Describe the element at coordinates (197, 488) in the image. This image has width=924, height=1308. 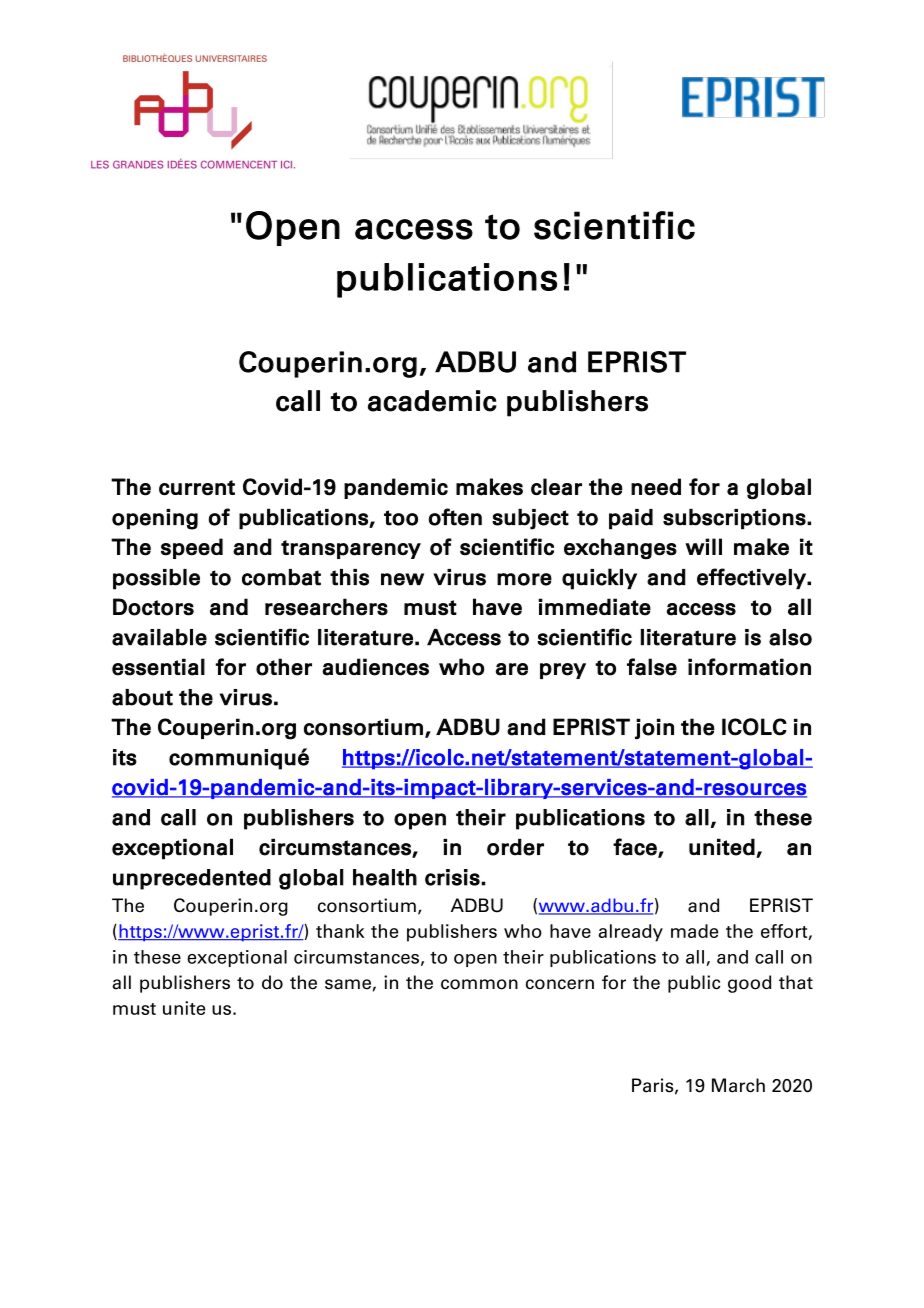
I see `current` at that location.
